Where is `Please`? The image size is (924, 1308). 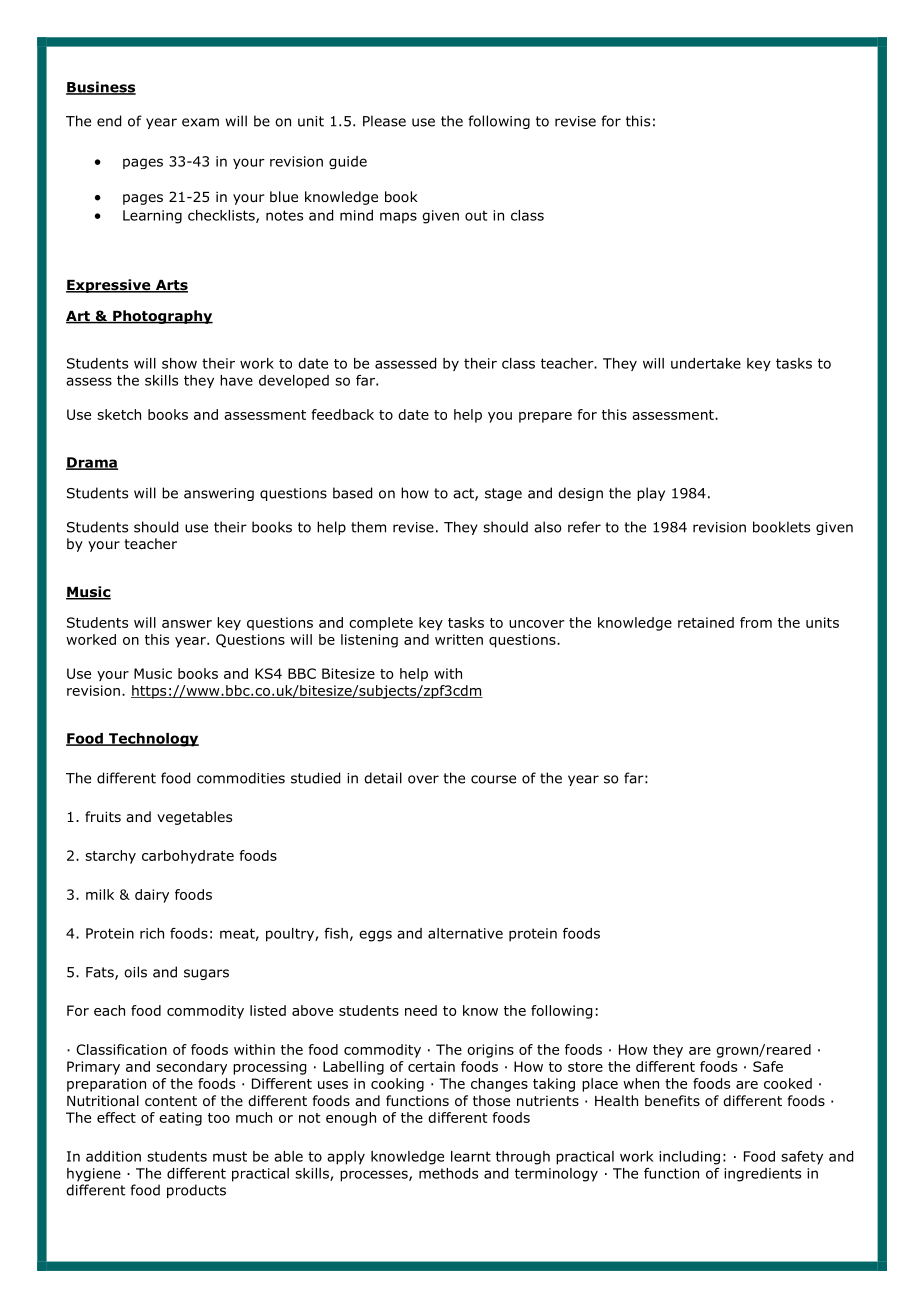 Please is located at coordinates (384, 121).
